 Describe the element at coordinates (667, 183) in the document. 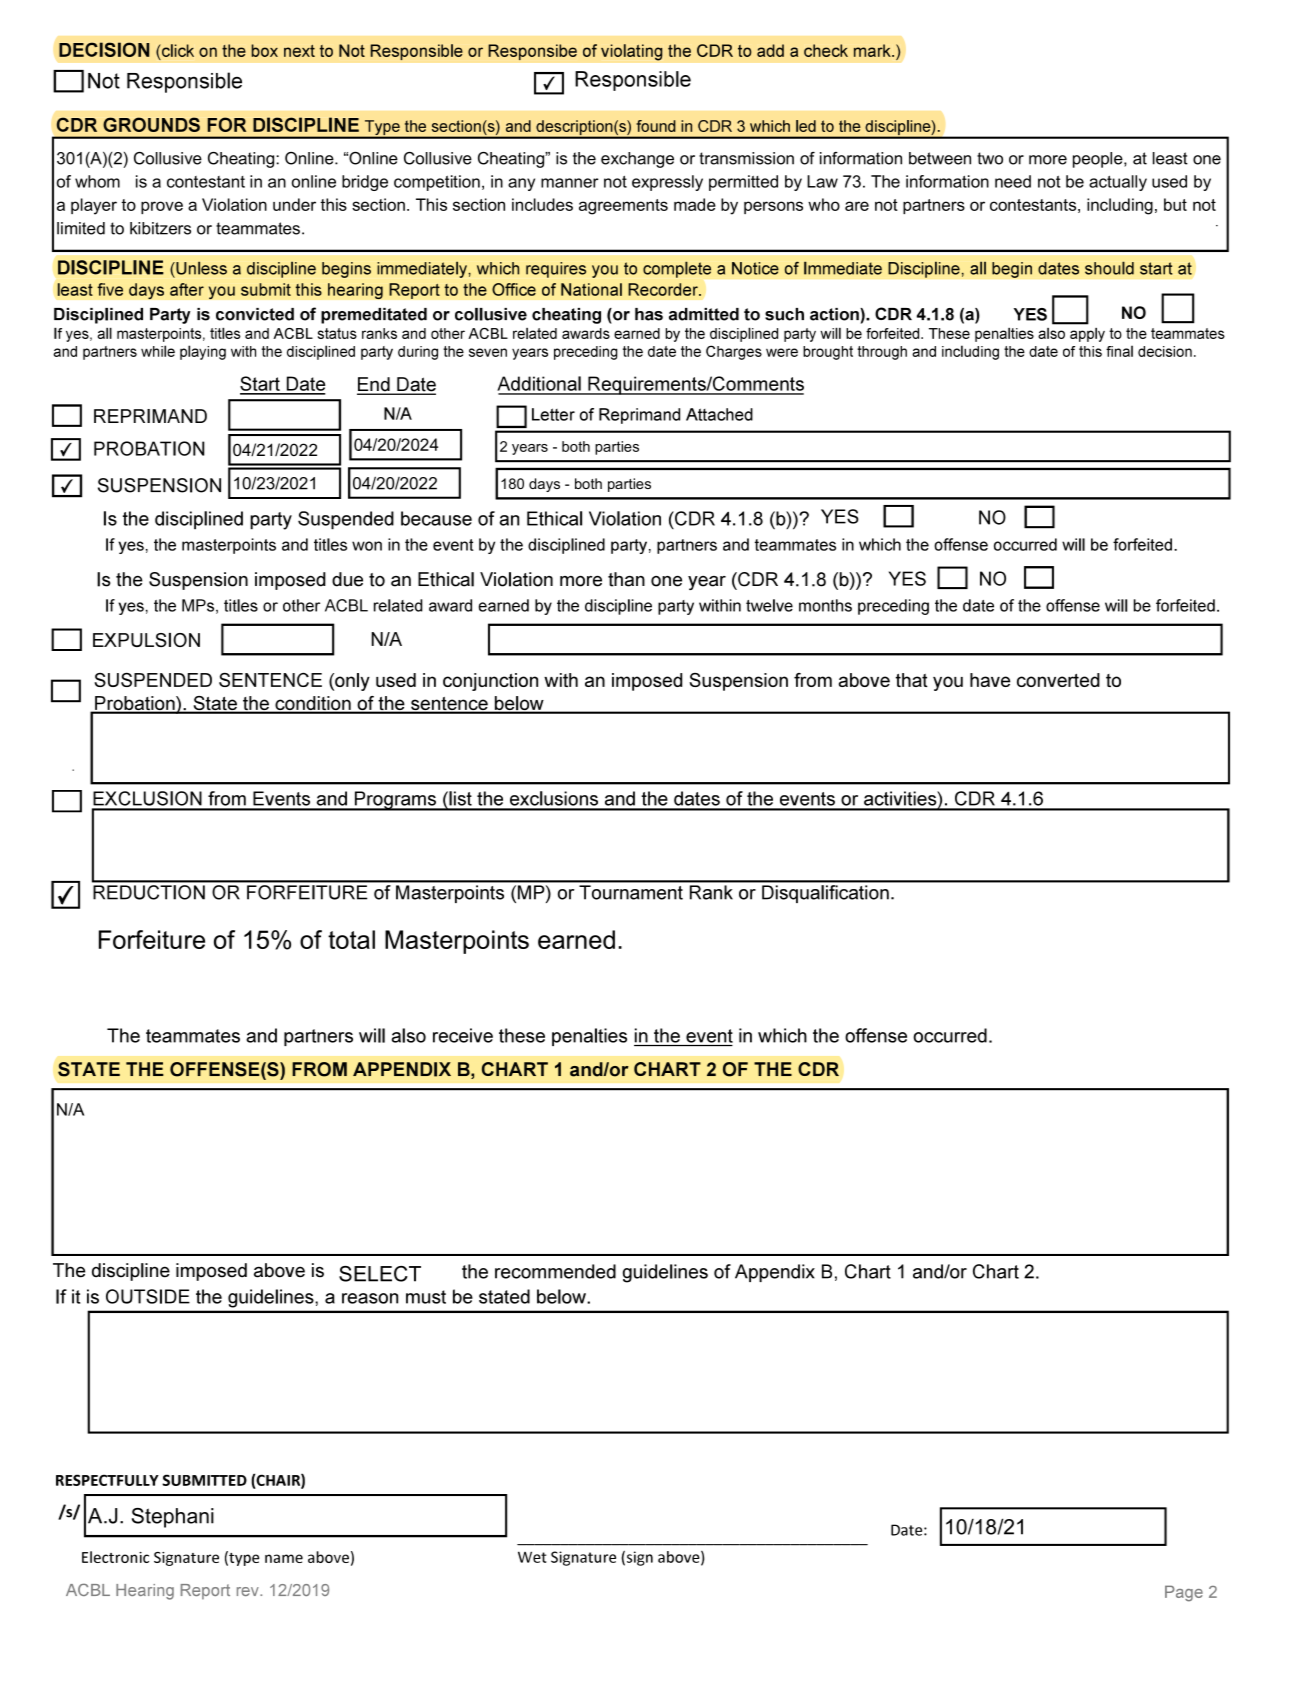

I see `expressly` at that location.
